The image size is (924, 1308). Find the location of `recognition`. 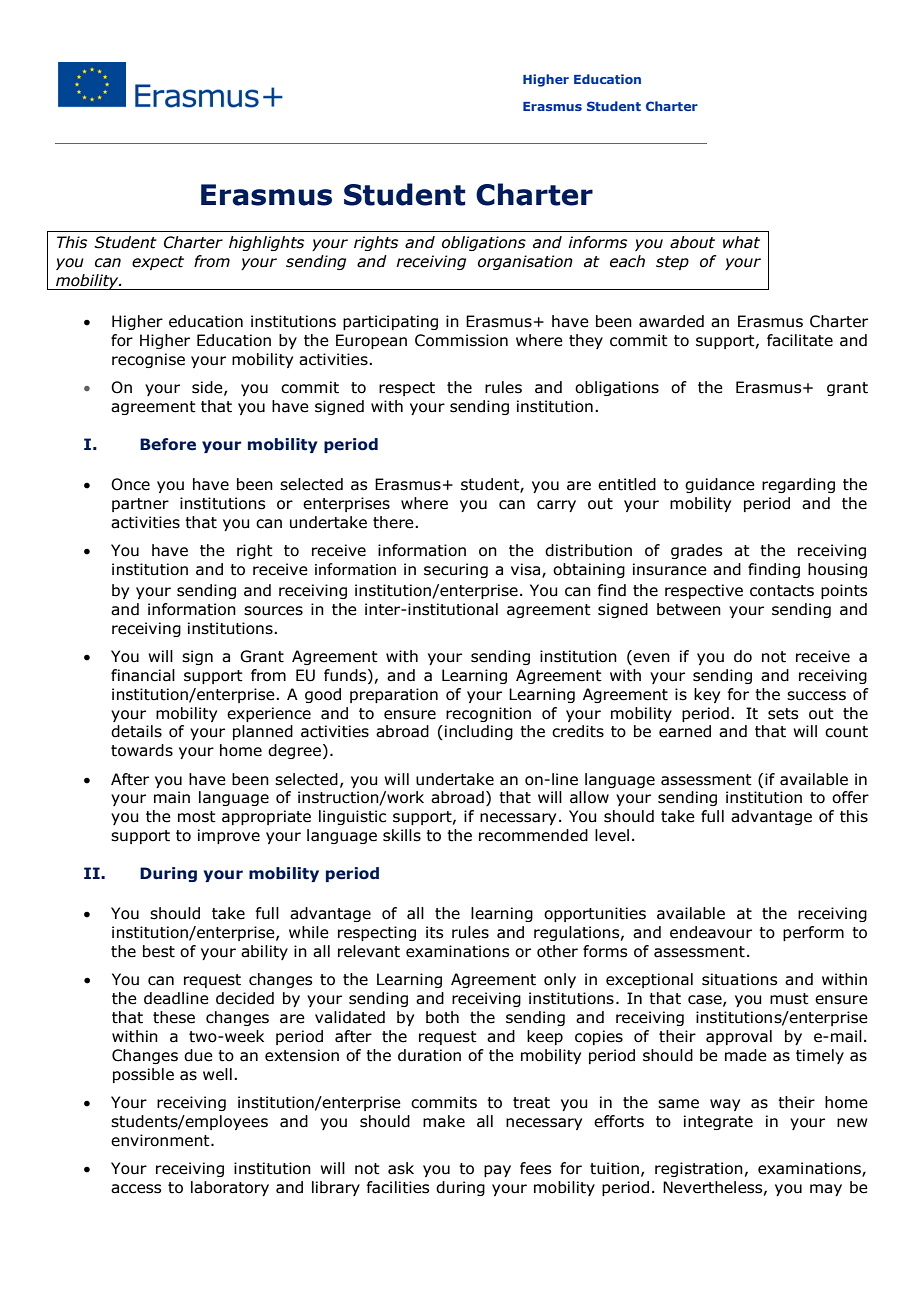

recognition is located at coordinates (488, 714).
